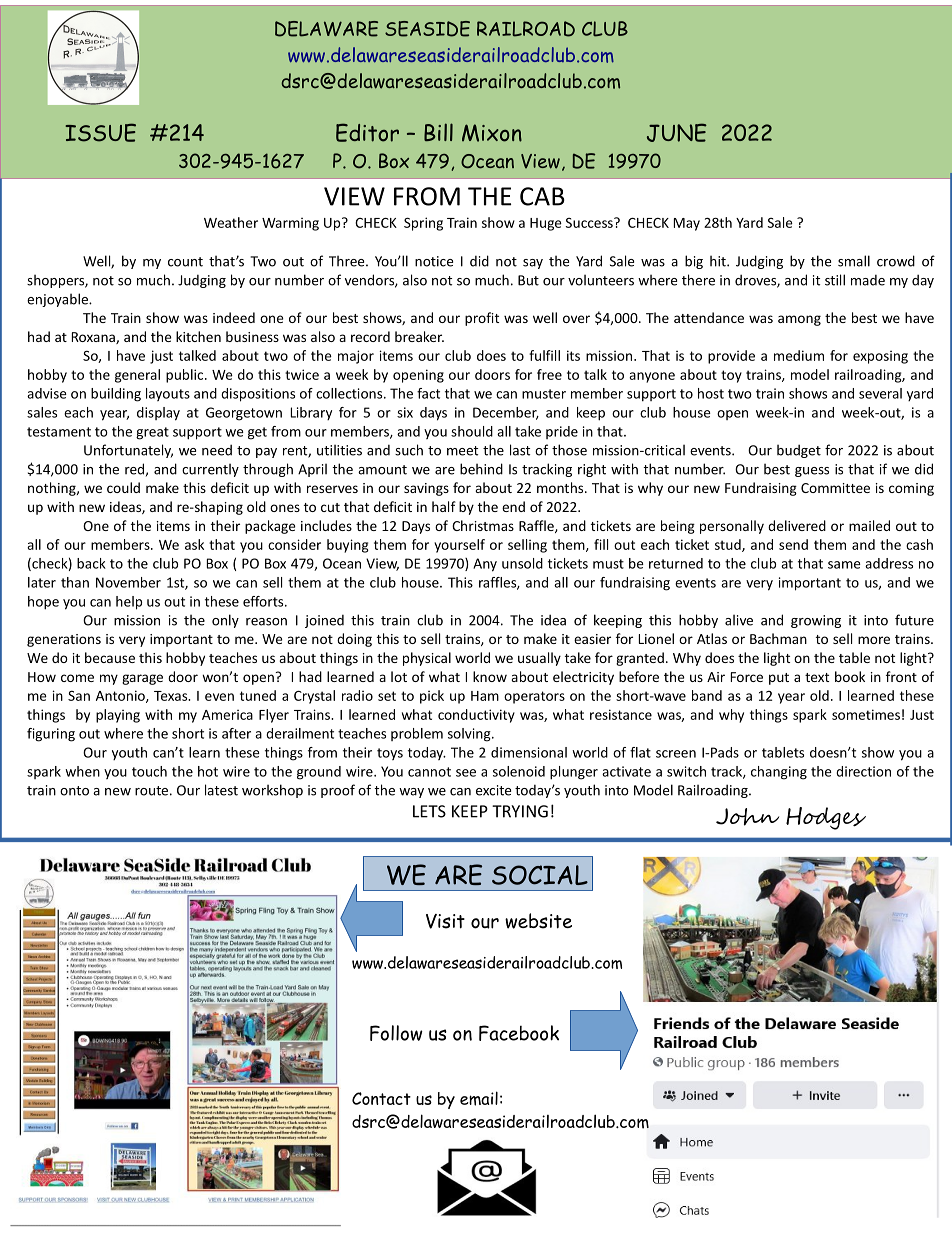  I want to click on physical, so click(427, 659).
